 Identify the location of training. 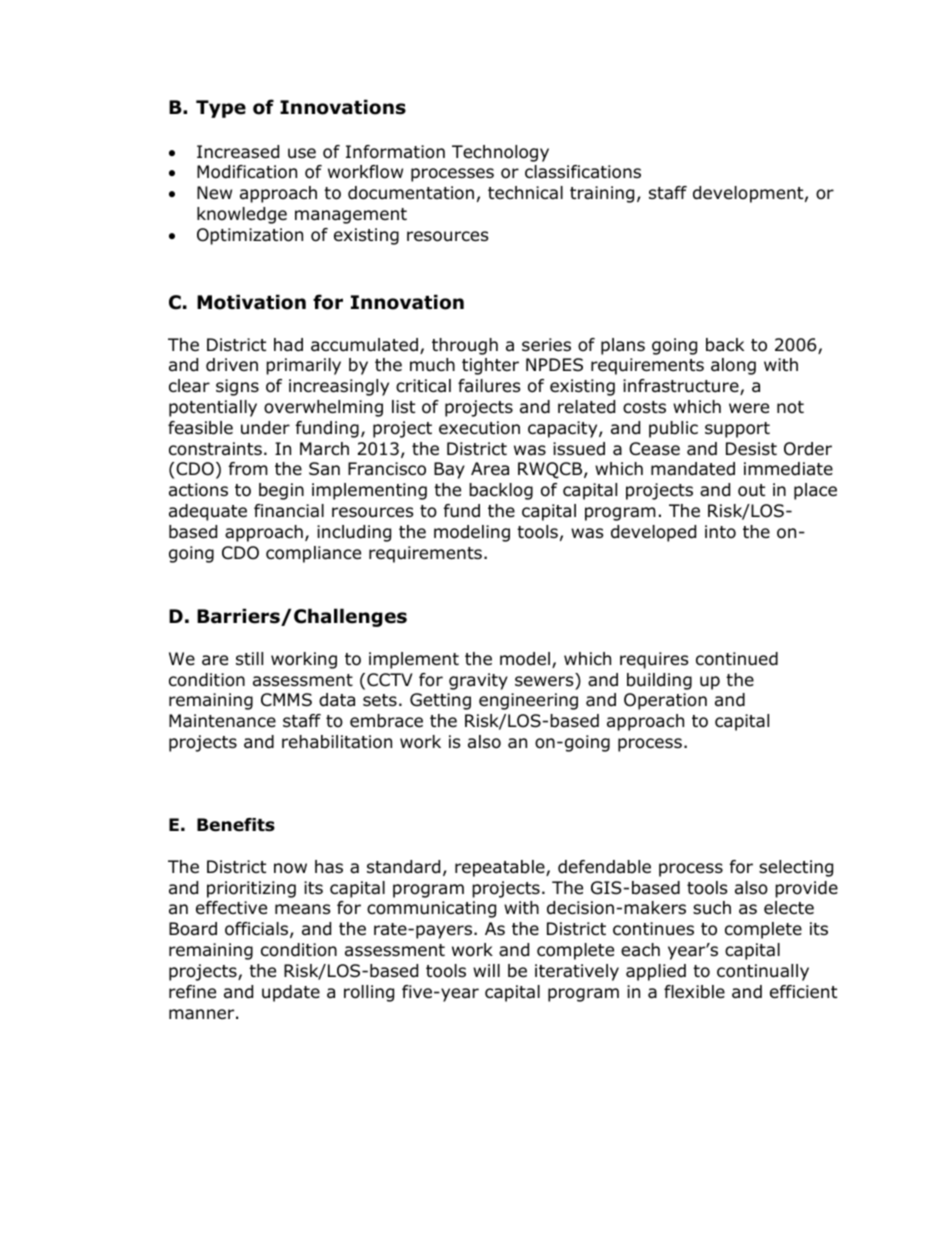
(602, 194).
